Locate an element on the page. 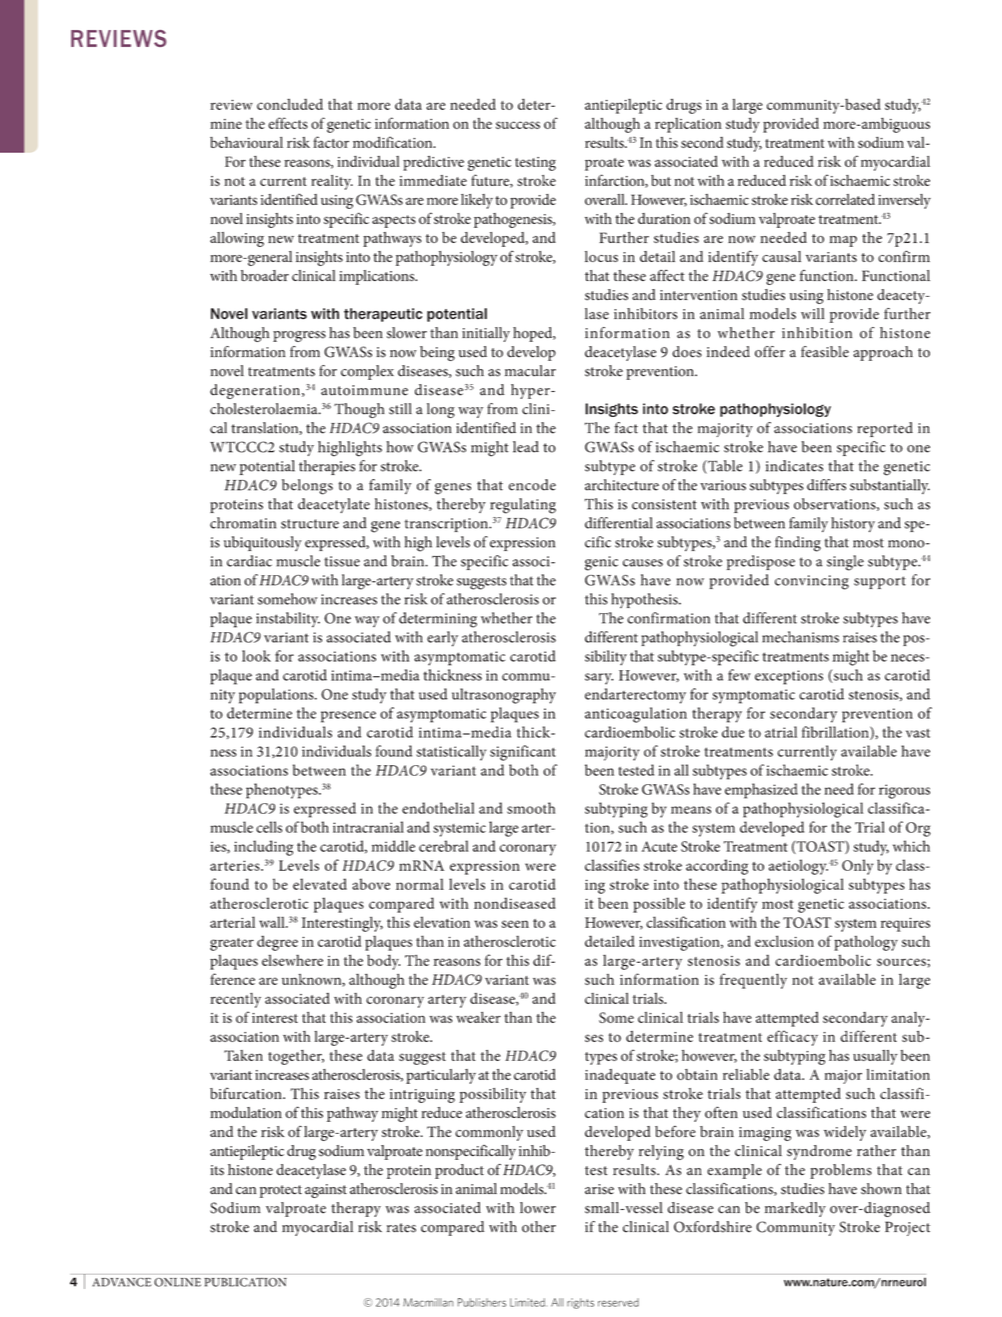  history is located at coordinates (853, 524).
